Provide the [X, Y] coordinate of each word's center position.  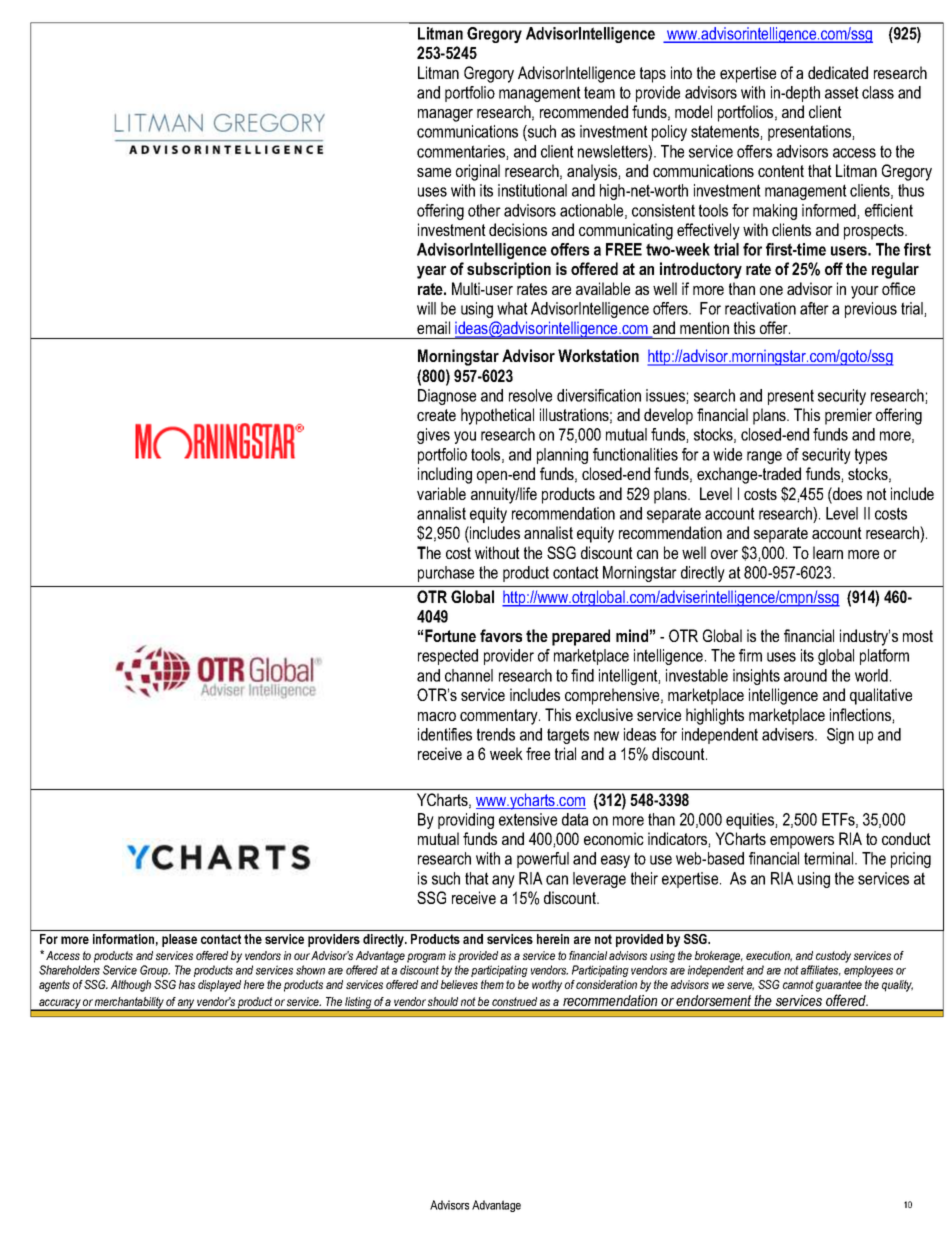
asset [842, 92]
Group [155, 971]
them [492, 984]
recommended [584, 111]
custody [833, 957]
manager [445, 115]
